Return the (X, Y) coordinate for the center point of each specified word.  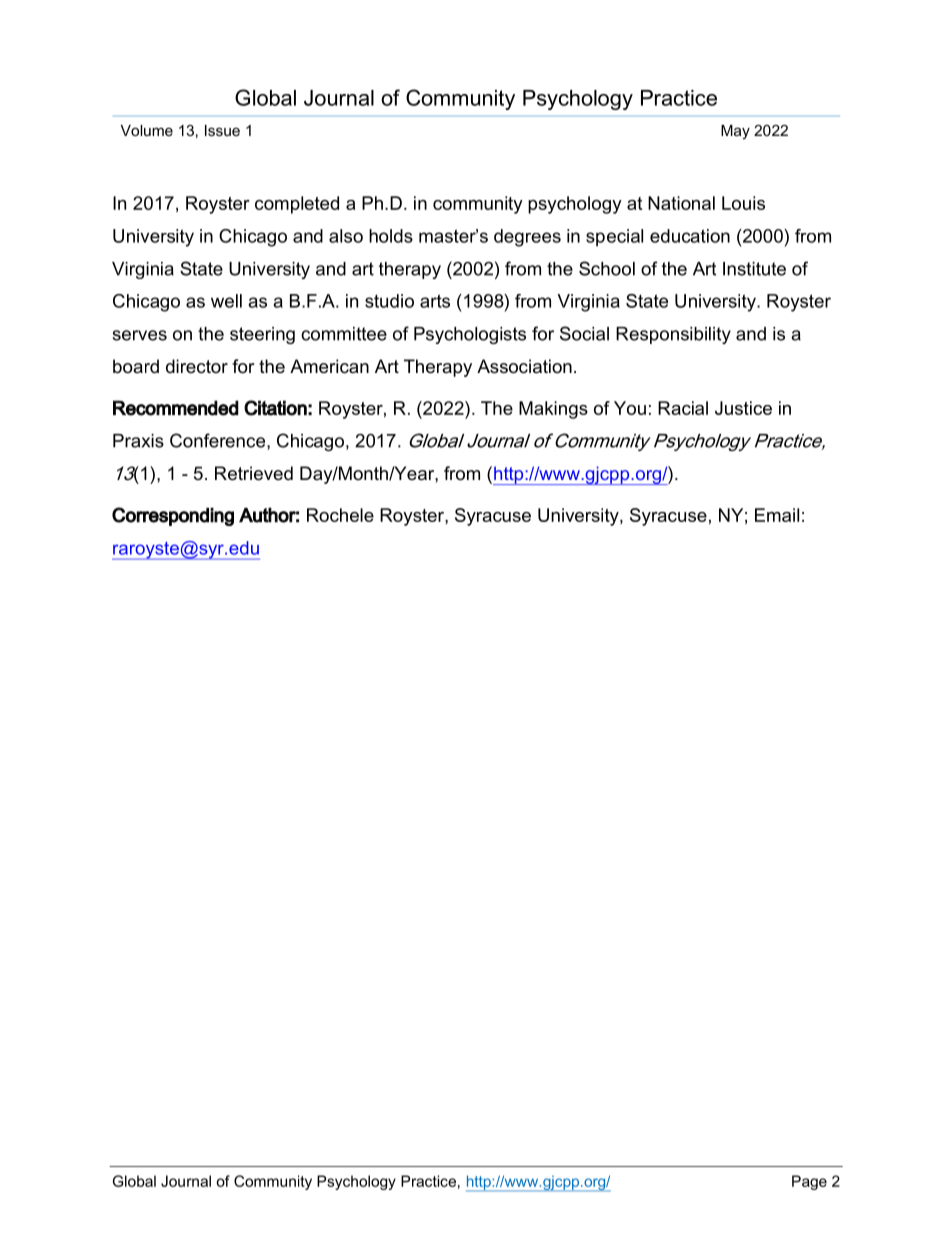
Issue (222, 130)
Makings (553, 410)
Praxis (138, 441)
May (735, 132)
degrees (527, 238)
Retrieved (254, 473)
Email (777, 515)
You (630, 408)
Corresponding (173, 516)
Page (809, 1182)
